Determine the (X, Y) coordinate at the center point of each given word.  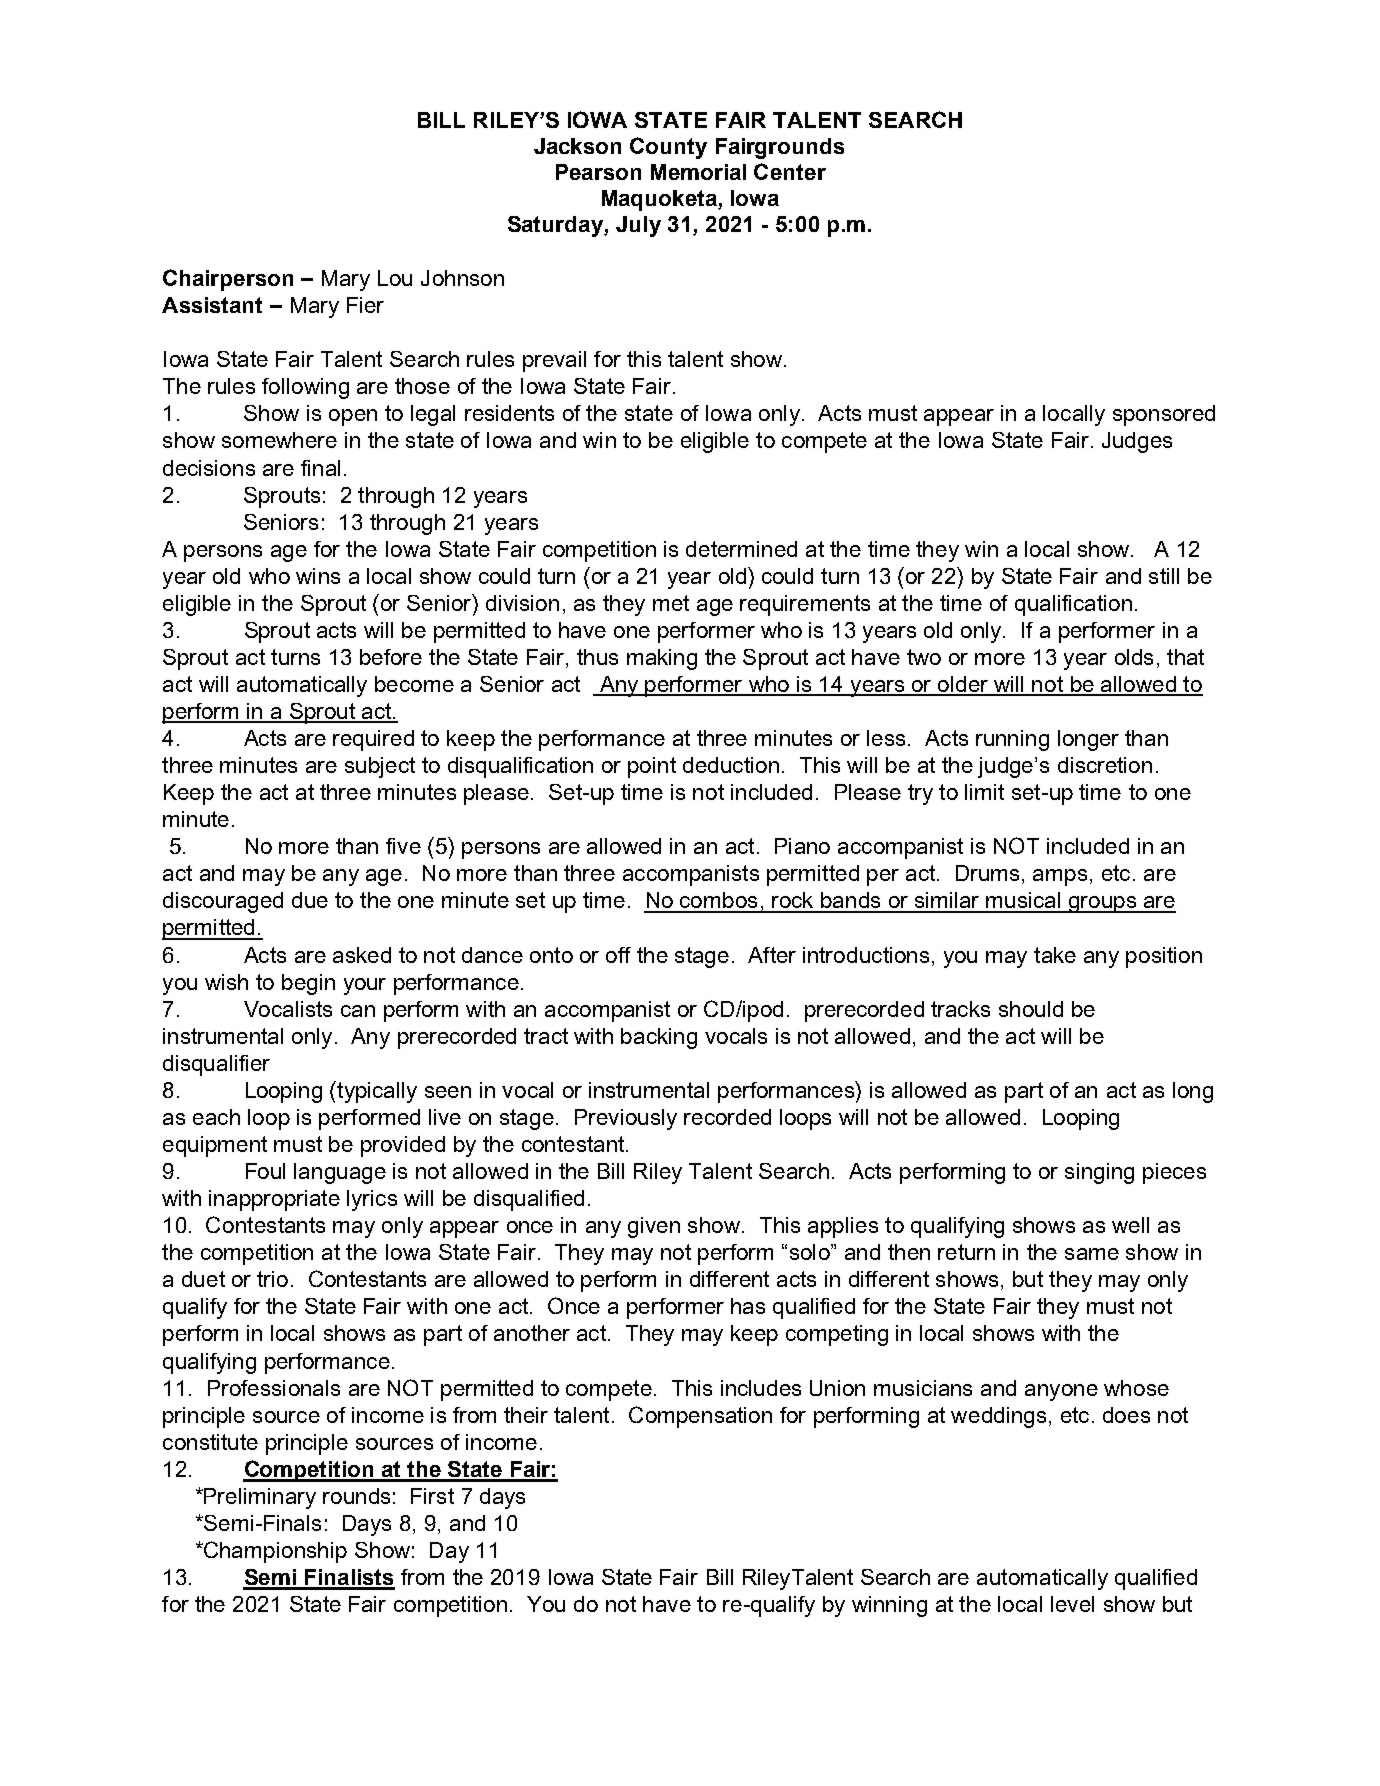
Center (790, 171)
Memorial (698, 172)
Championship (274, 1552)
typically (376, 1092)
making (662, 659)
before (391, 657)
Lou (395, 278)
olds (1134, 657)
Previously (626, 1119)
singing (1099, 1173)
